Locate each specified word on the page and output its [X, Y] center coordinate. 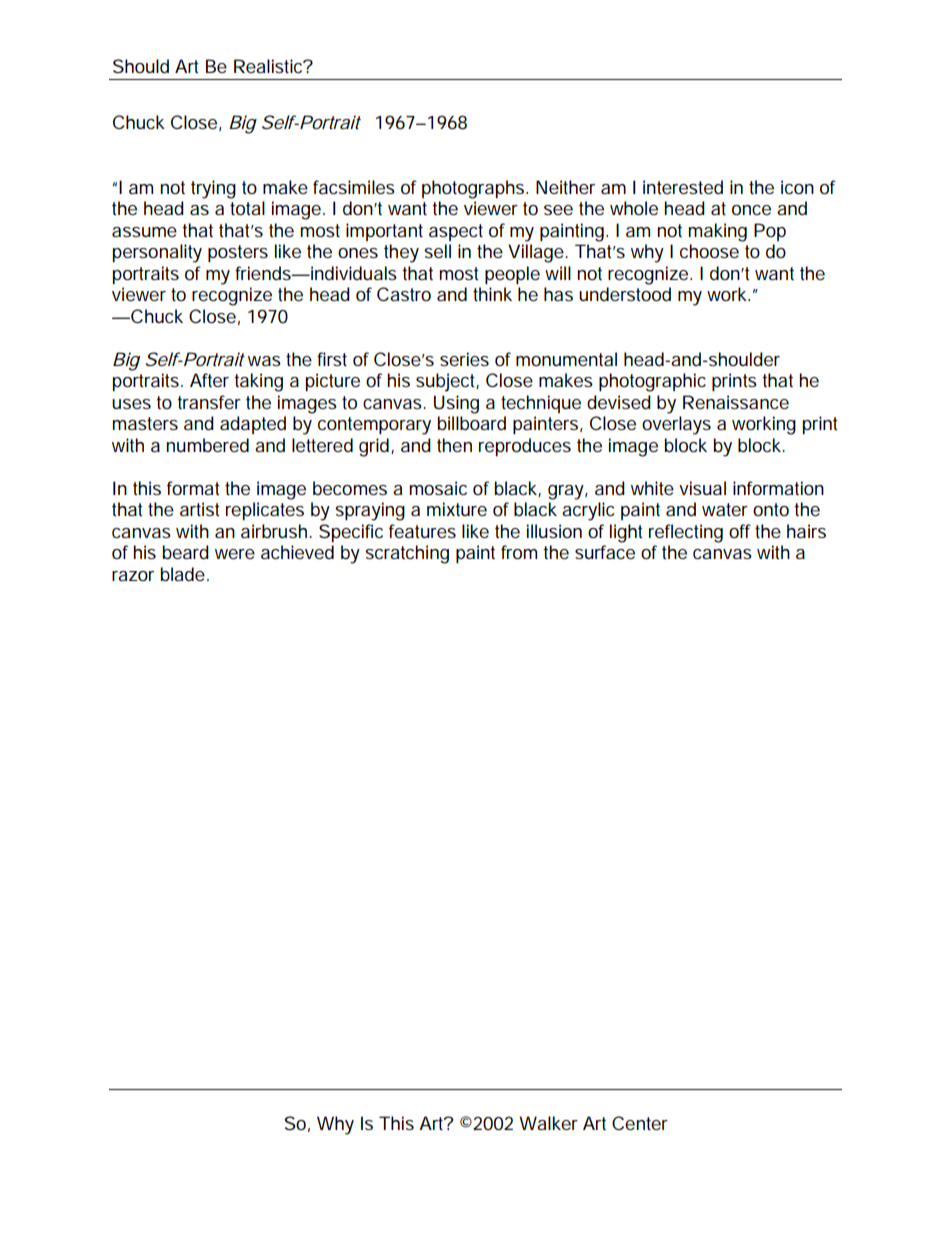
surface [605, 552]
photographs [473, 189]
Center [640, 1123]
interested [683, 187]
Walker [548, 1123]
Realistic [269, 66]
